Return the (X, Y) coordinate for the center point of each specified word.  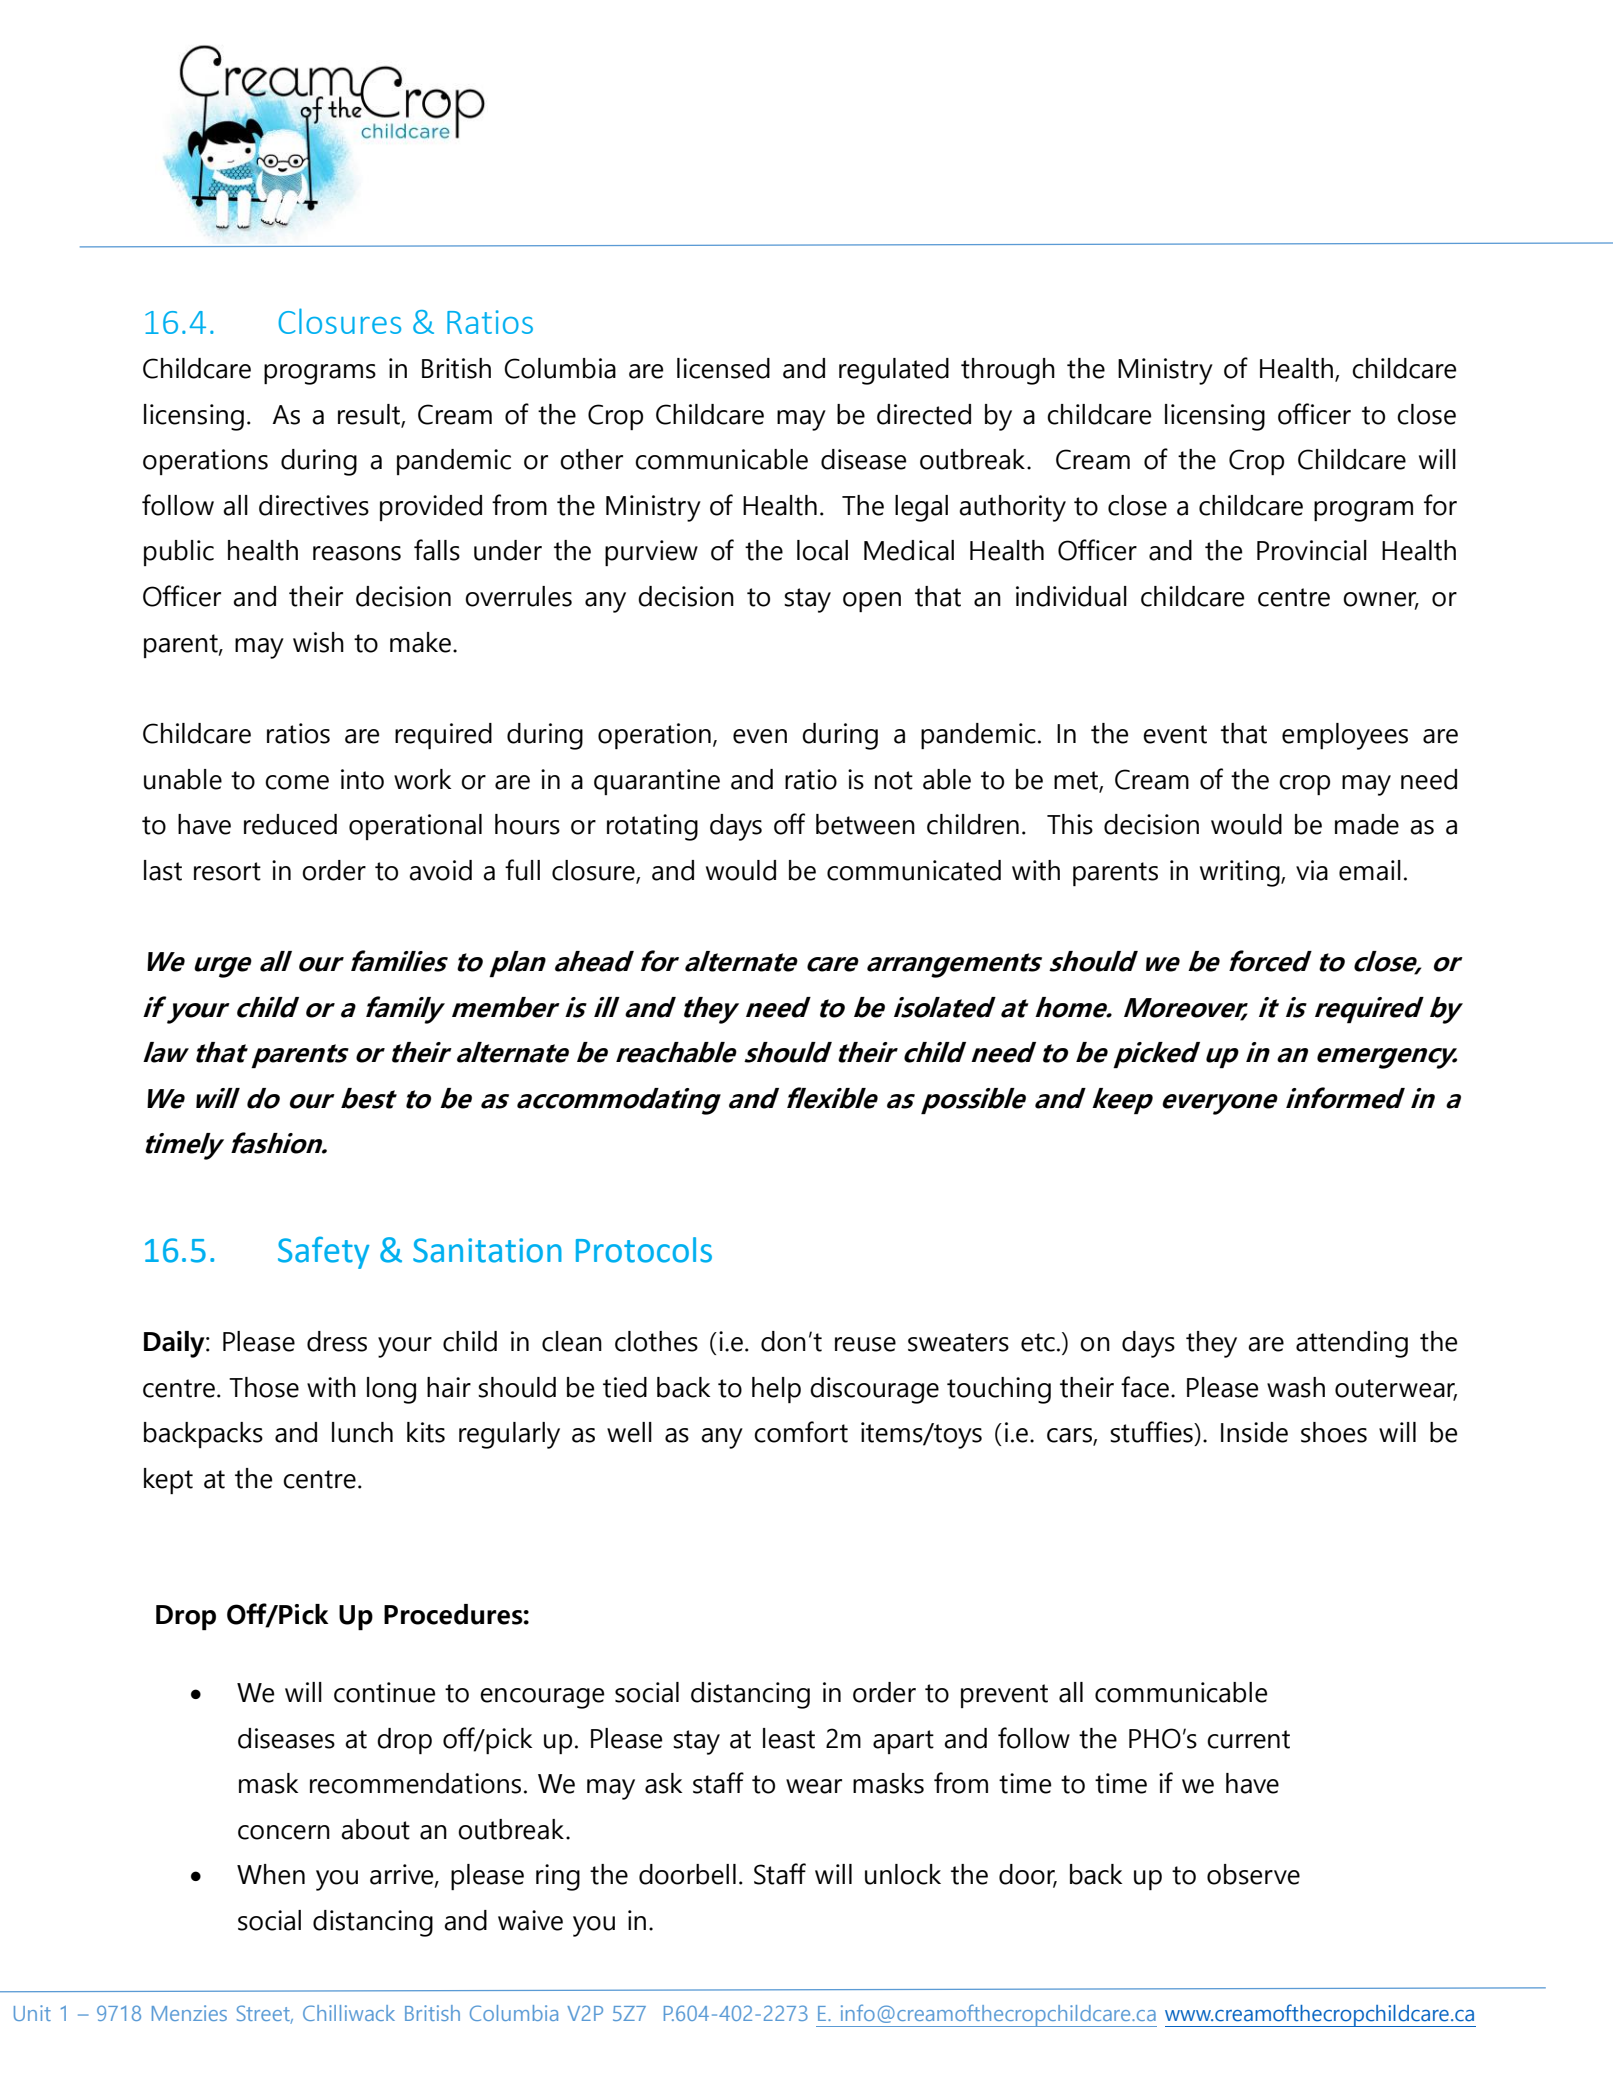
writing (1240, 873)
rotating (652, 827)
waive (530, 1920)
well (629, 1432)
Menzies (189, 2013)
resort (227, 871)
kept (168, 1481)
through (1008, 371)
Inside (1254, 1432)
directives (314, 505)
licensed (723, 368)
